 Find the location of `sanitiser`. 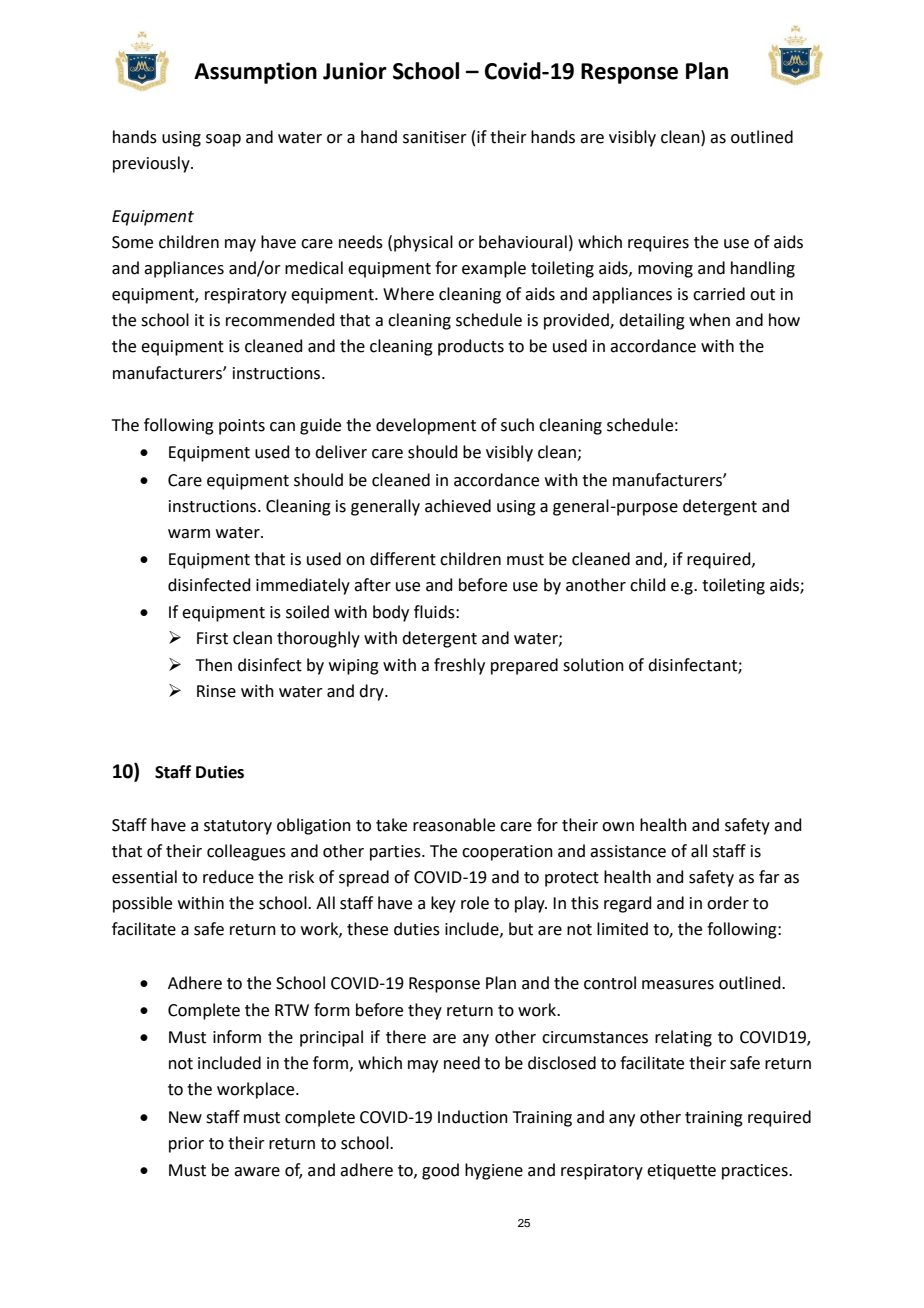

sanitiser is located at coordinates (435, 137).
